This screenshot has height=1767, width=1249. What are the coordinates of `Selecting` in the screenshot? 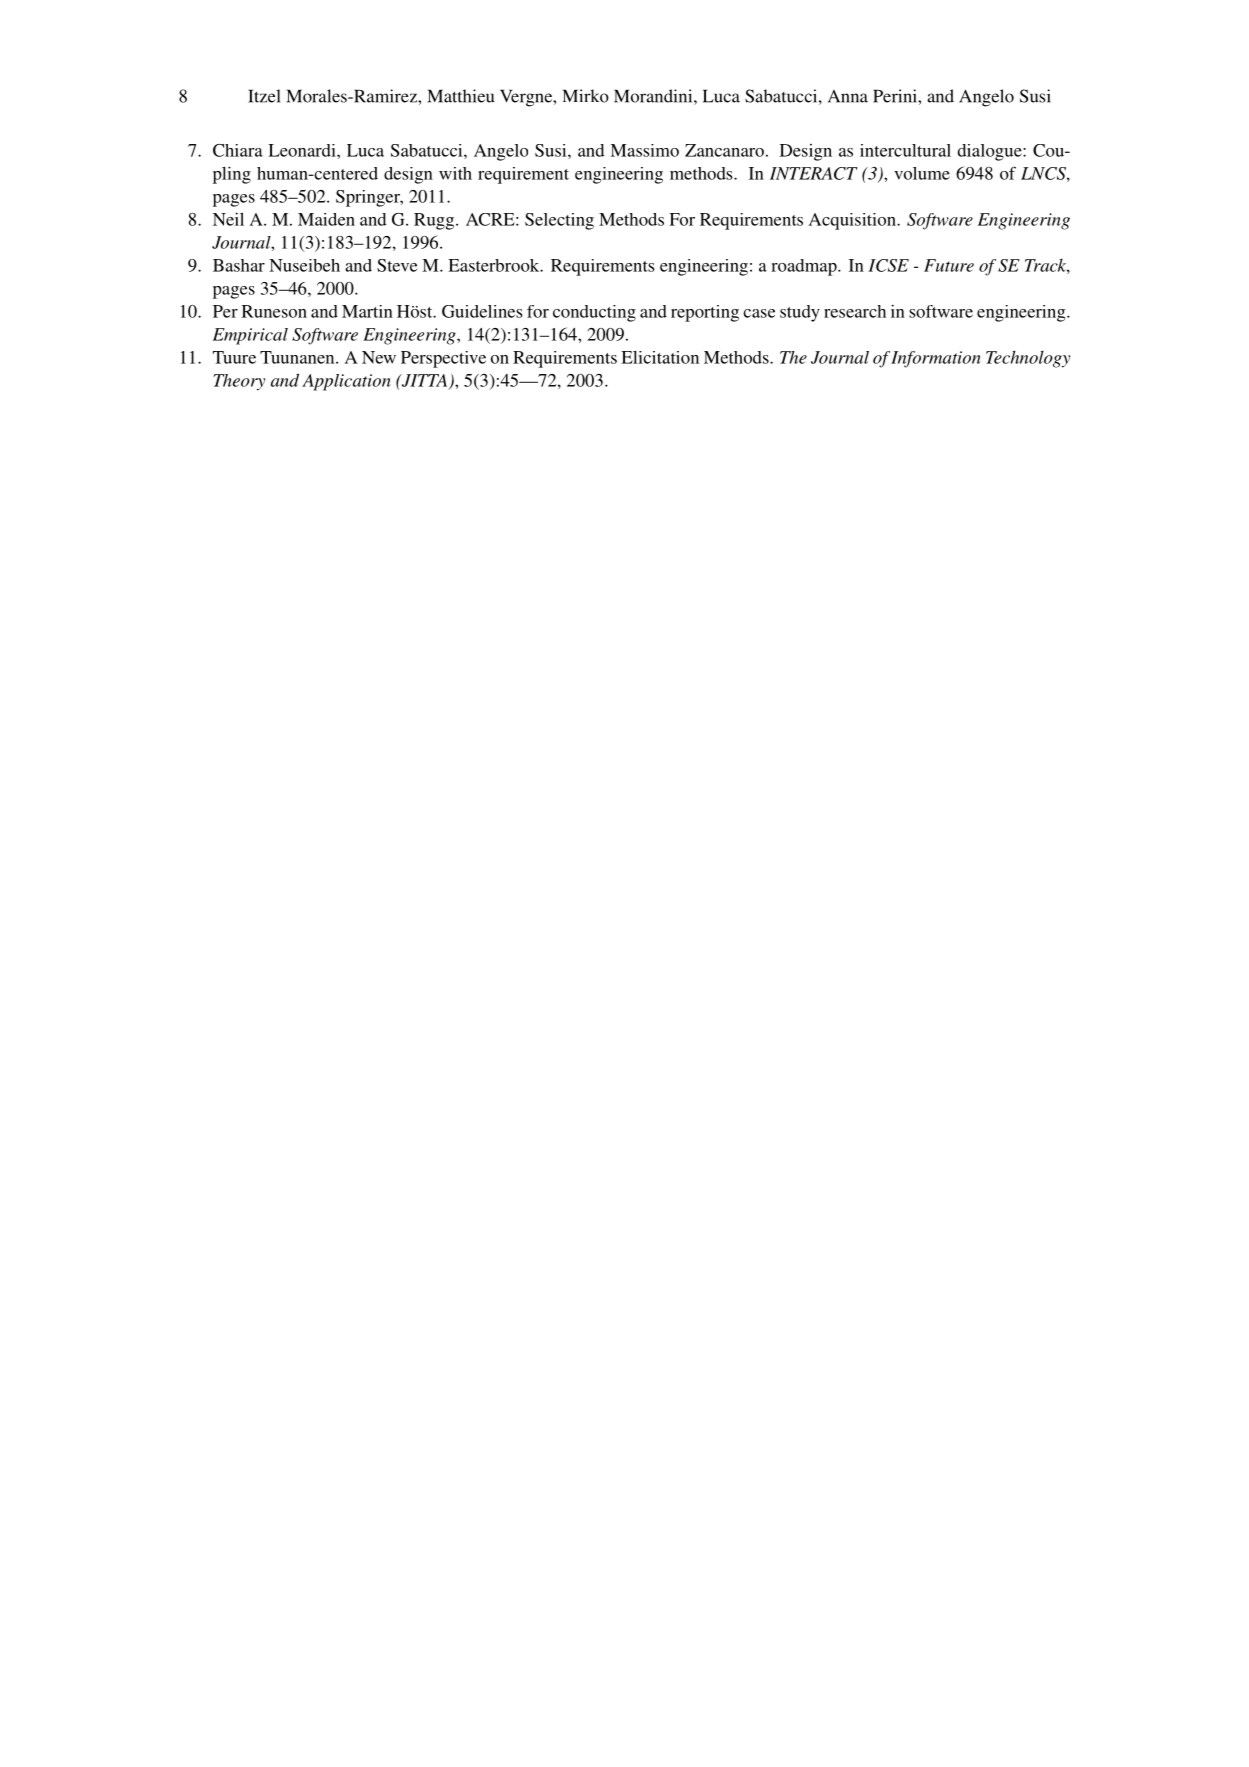 It's located at (559, 221).
